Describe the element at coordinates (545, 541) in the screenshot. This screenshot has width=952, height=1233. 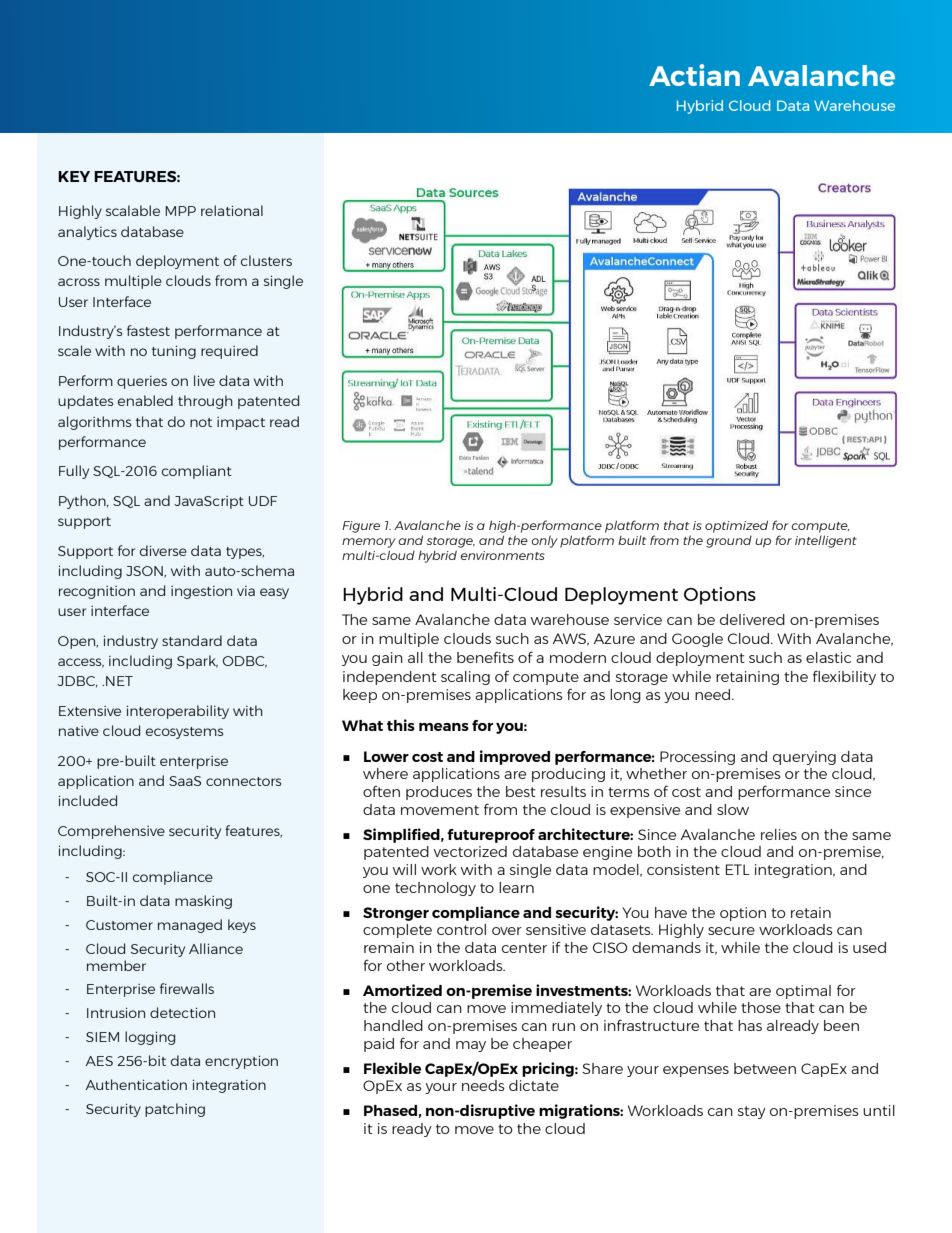
I see `only` at that location.
